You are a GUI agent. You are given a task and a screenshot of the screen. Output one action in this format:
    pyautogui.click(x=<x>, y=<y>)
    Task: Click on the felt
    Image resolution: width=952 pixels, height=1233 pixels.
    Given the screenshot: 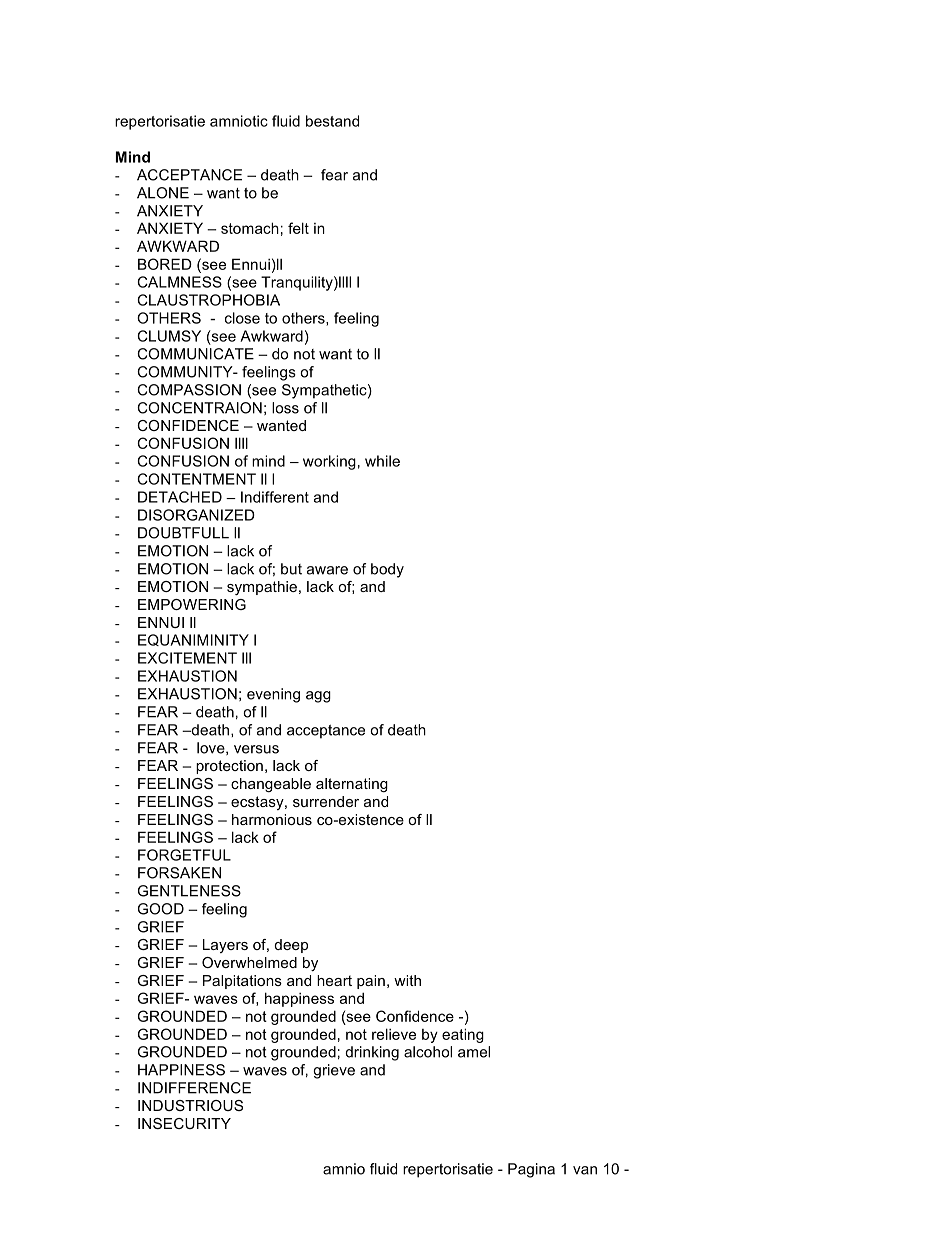 What is the action you would take?
    pyautogui.click(x=298, y=228)
